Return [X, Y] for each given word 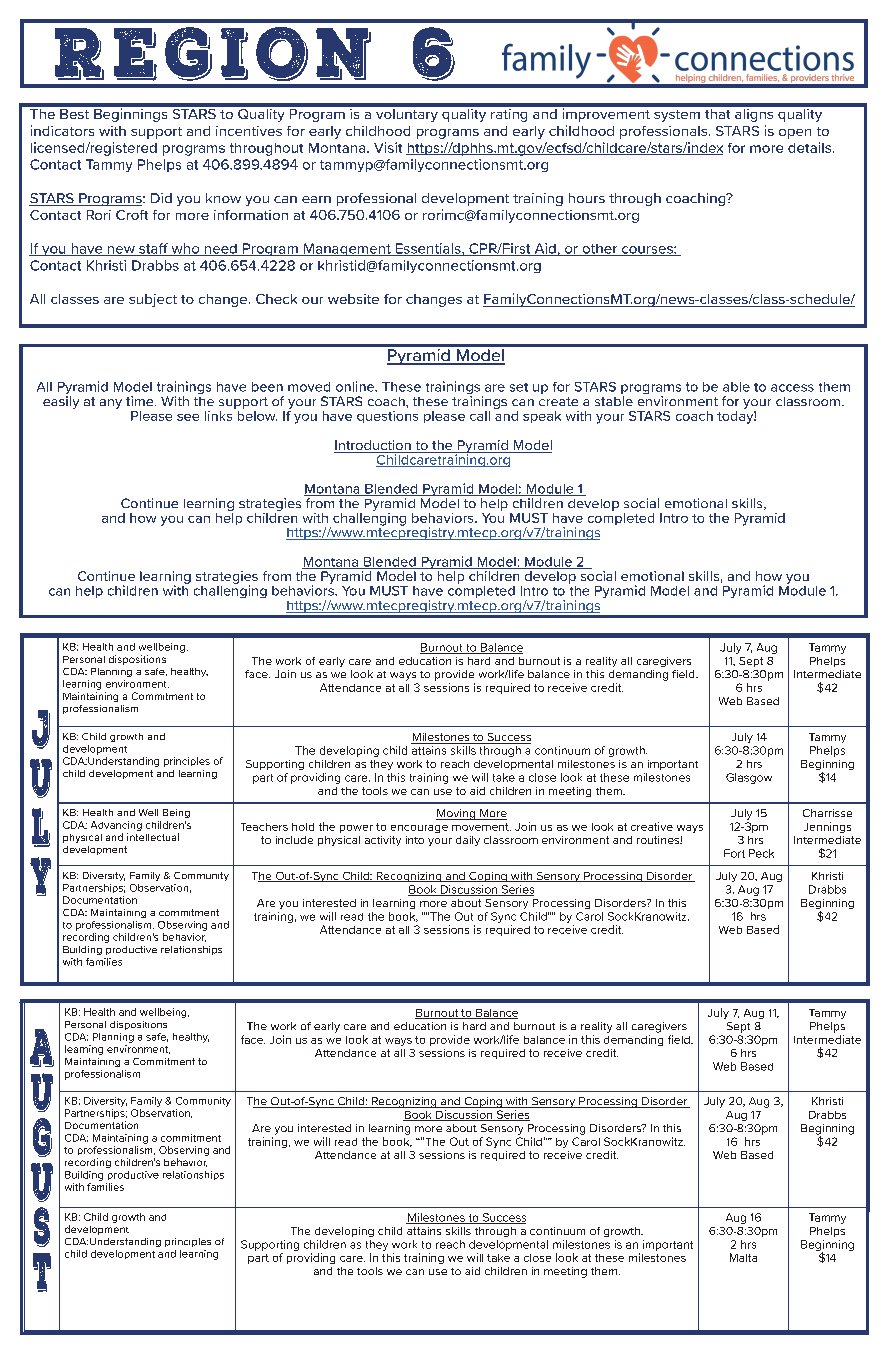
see [188, 417]
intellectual [153, 837]
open [795, 134]
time [141, 401]
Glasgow [749, 778]
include [294, 840]
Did [161, 198]
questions [387, 417]
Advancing [116, 826]
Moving [457, 814]
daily [468, 841]
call [480, 416]
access [792, 388]
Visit [388, 147]
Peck [761, 853]
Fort [734, 853]
